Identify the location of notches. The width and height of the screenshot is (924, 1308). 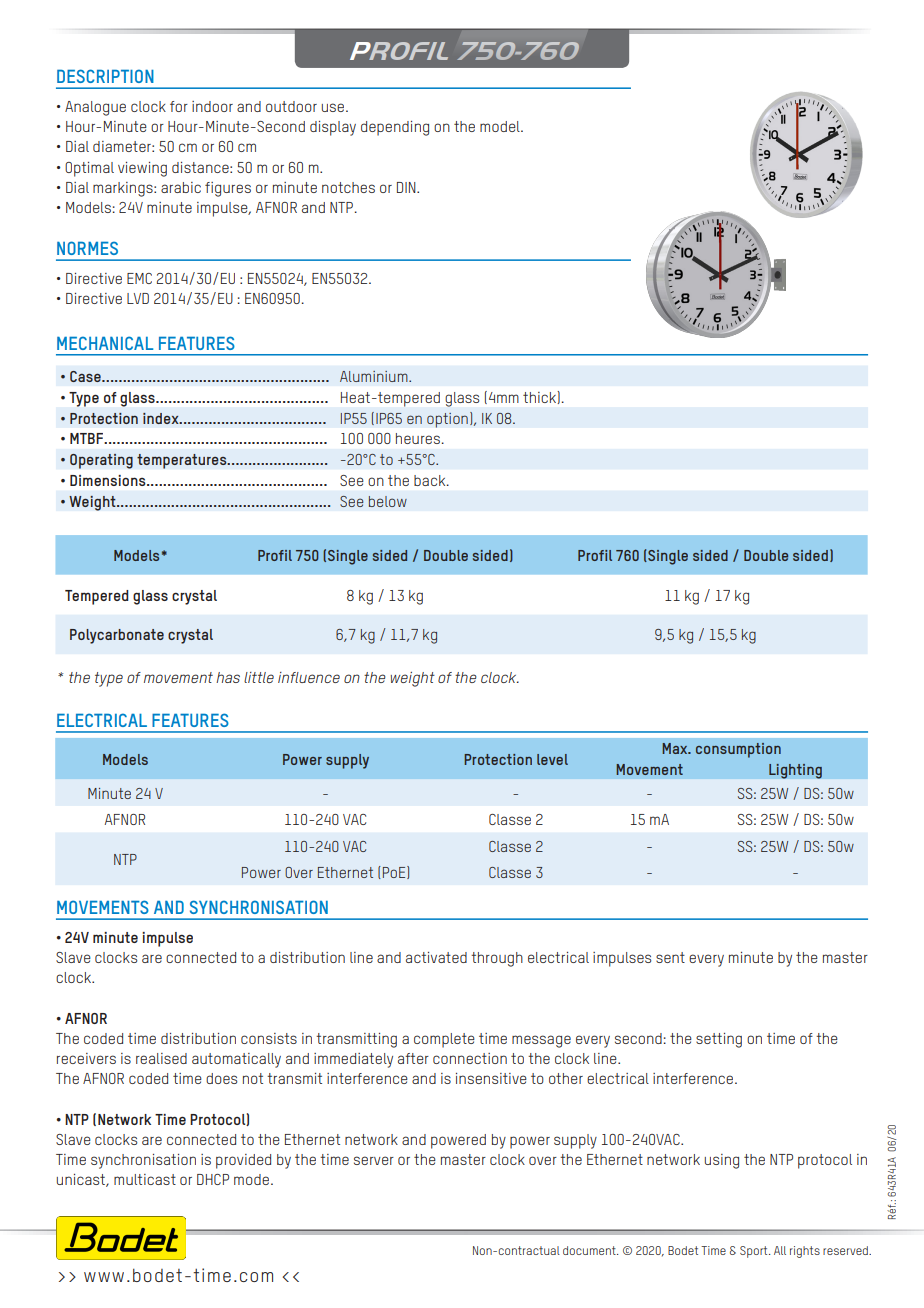
(348, 187).
